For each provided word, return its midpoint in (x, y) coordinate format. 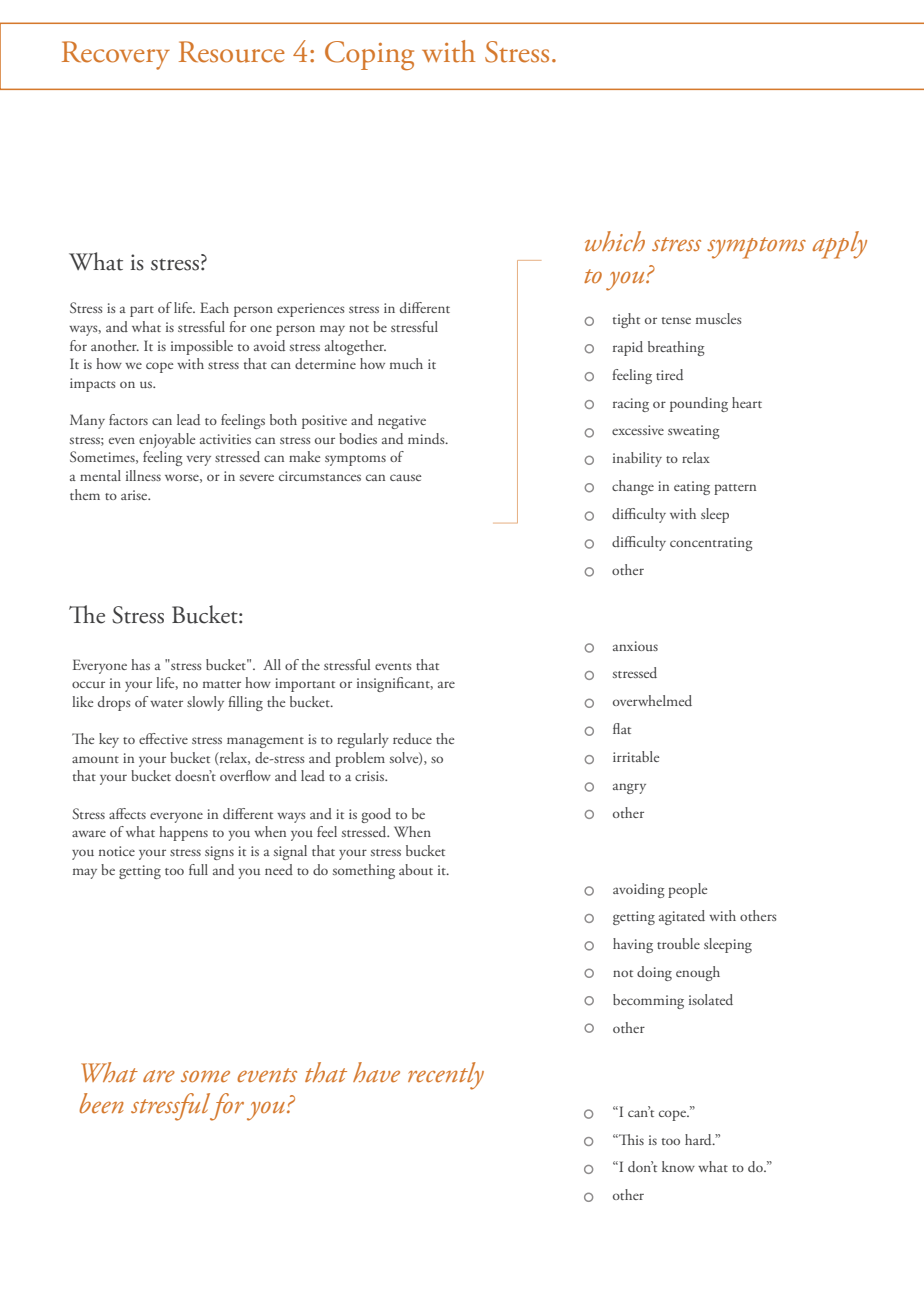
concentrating (711, 544)
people (687, 890)
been (101, 1103)
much (406, 363)
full (198, 869)
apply (839, 245)
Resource (232, 52)
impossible (202, 347)
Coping (369, 55)
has (140, 664)
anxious (635, 646)
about (416, 869)
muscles (719, 318)
